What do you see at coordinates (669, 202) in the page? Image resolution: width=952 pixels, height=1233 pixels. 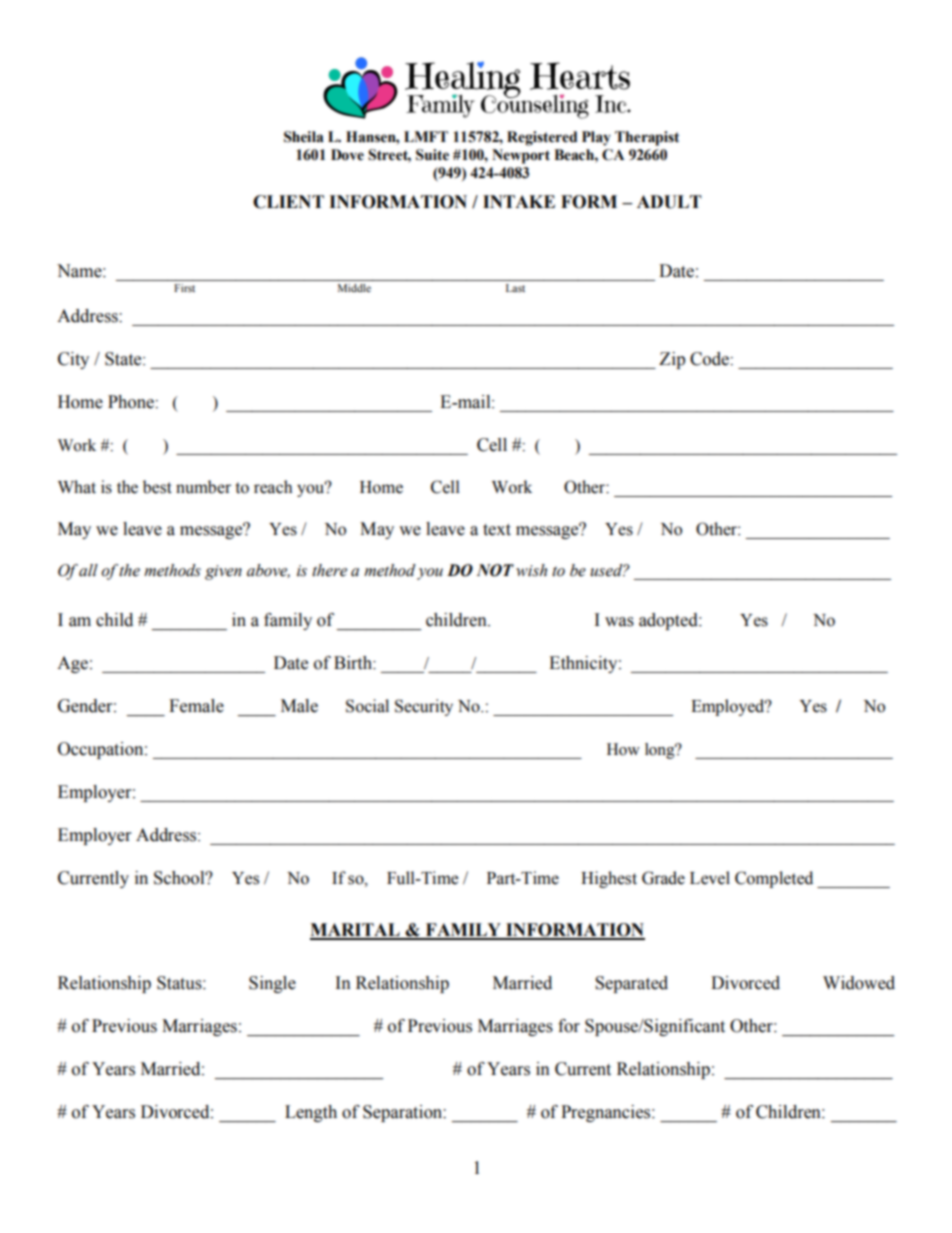 I see `ADULT` at bounding box center [669, 202].
